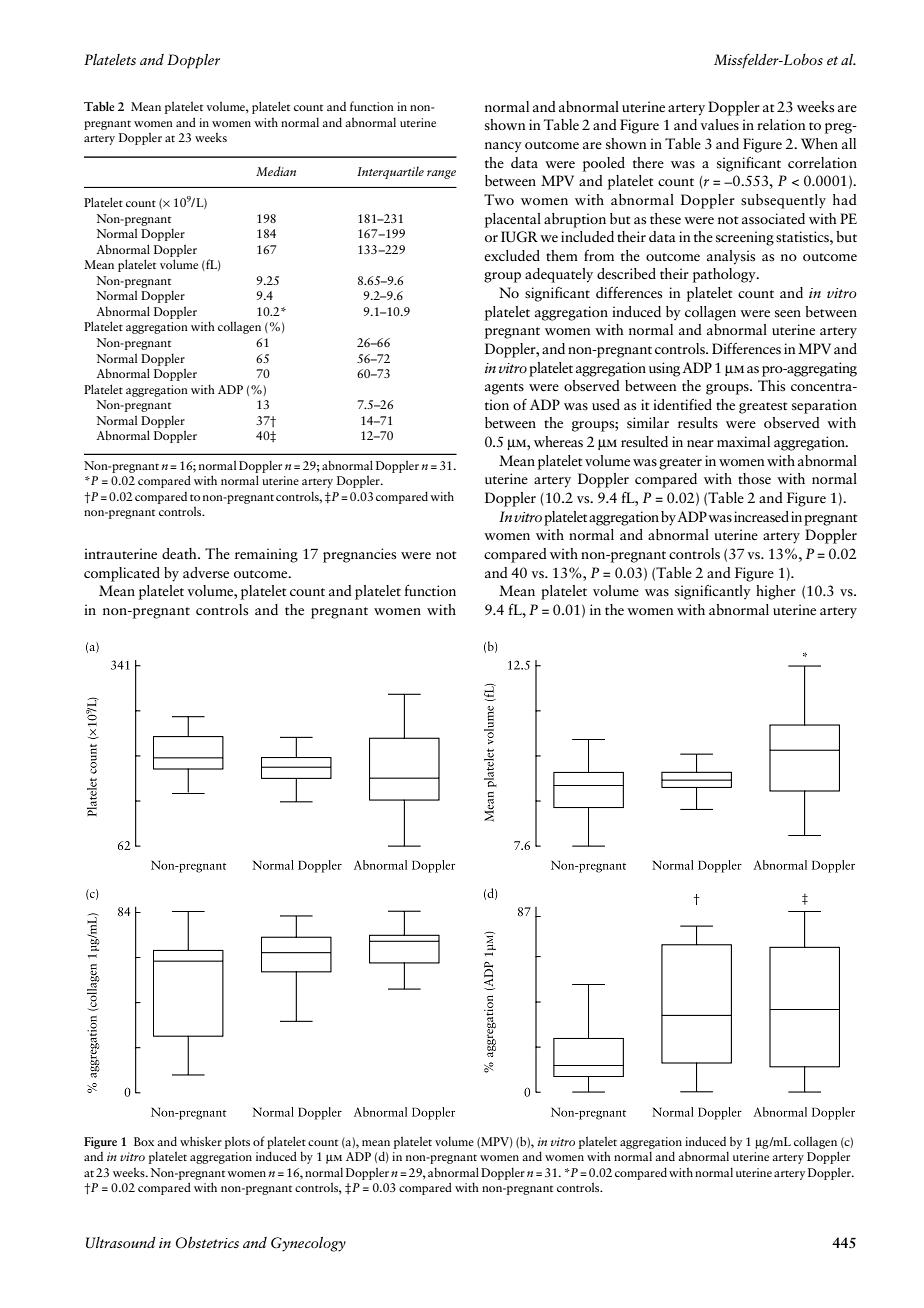 This screenshot has height=1308, width=924. I want to click on adverse, so click(206, 573).
